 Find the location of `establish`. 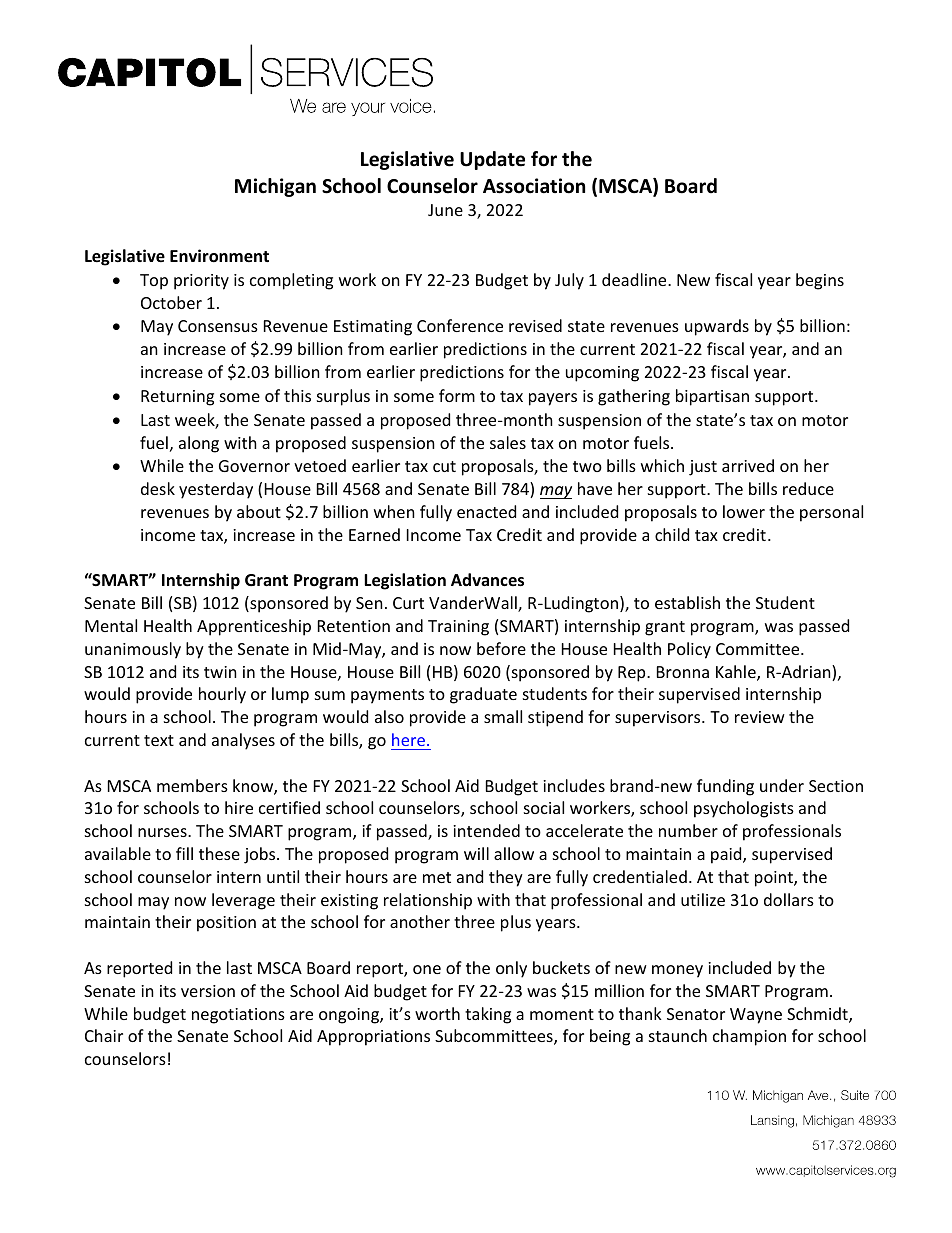

establish is located at coordinates (687, 602).
